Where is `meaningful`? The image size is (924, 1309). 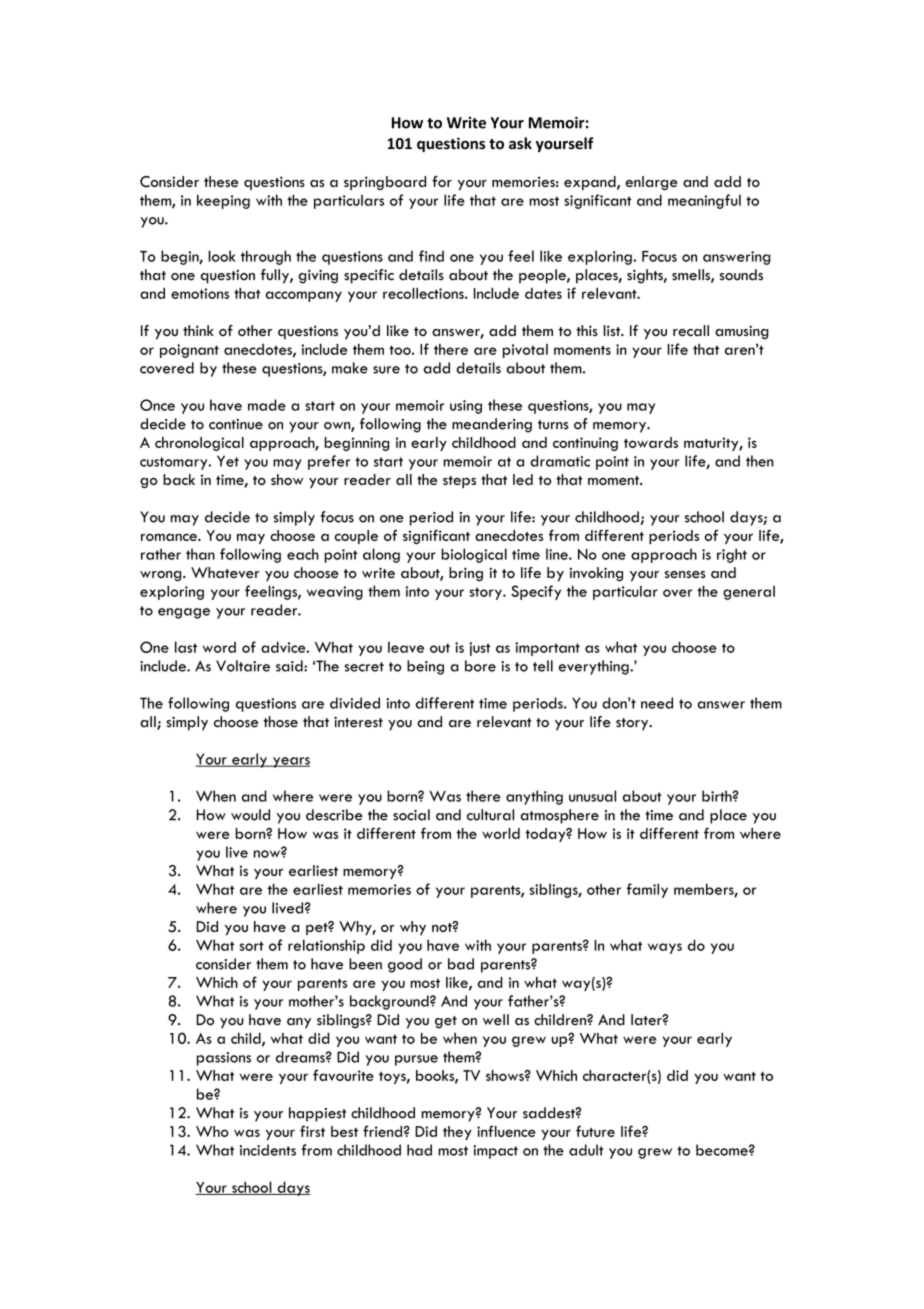 meaningful is located at coordinates (704, 201).
